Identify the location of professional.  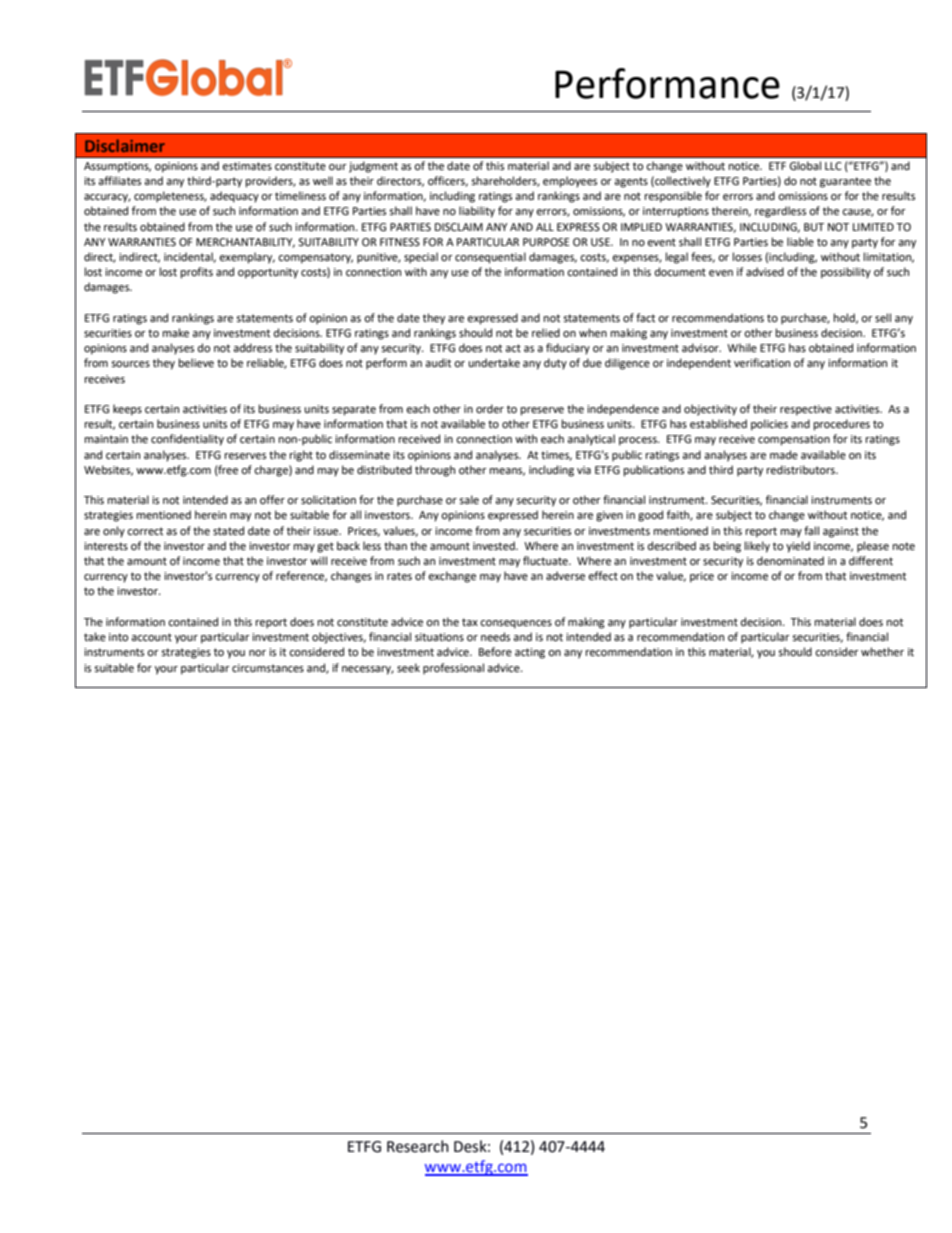
(453, 669).
